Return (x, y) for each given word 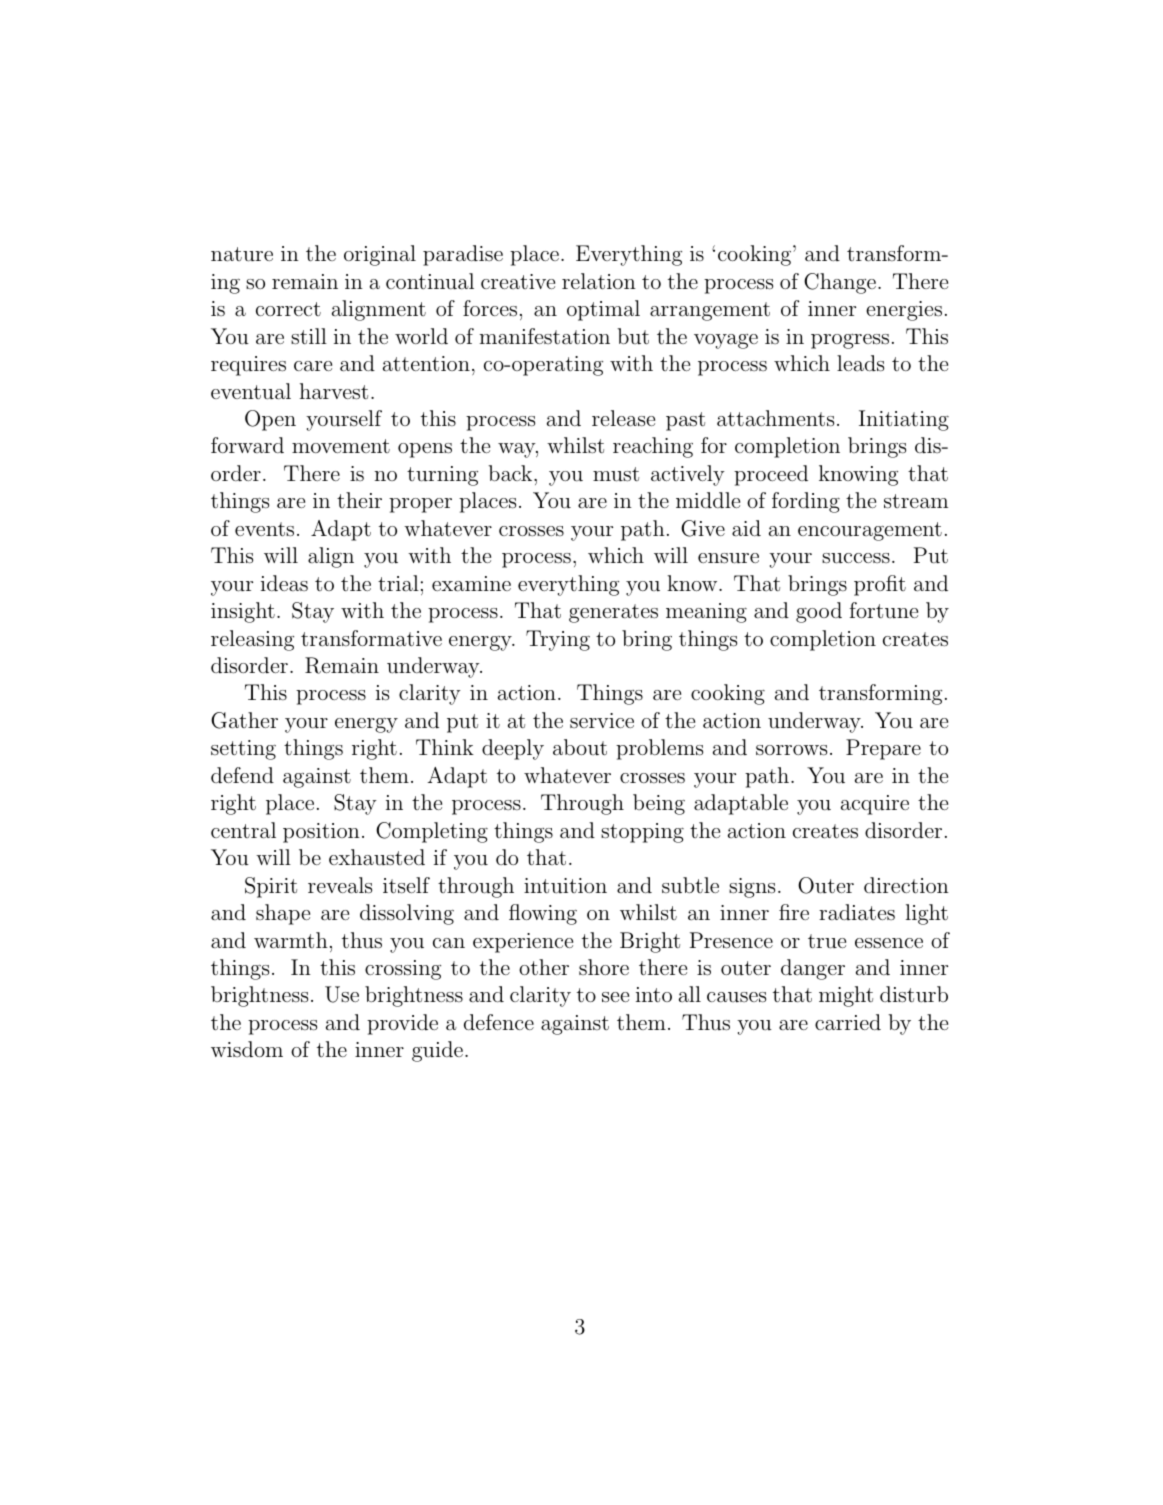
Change (840, 283)
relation (599, 281)
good (819, 612)
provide (402, 1024)
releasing (252, 640)
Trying (558, 640)
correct (288, 309)
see (615, 997)
